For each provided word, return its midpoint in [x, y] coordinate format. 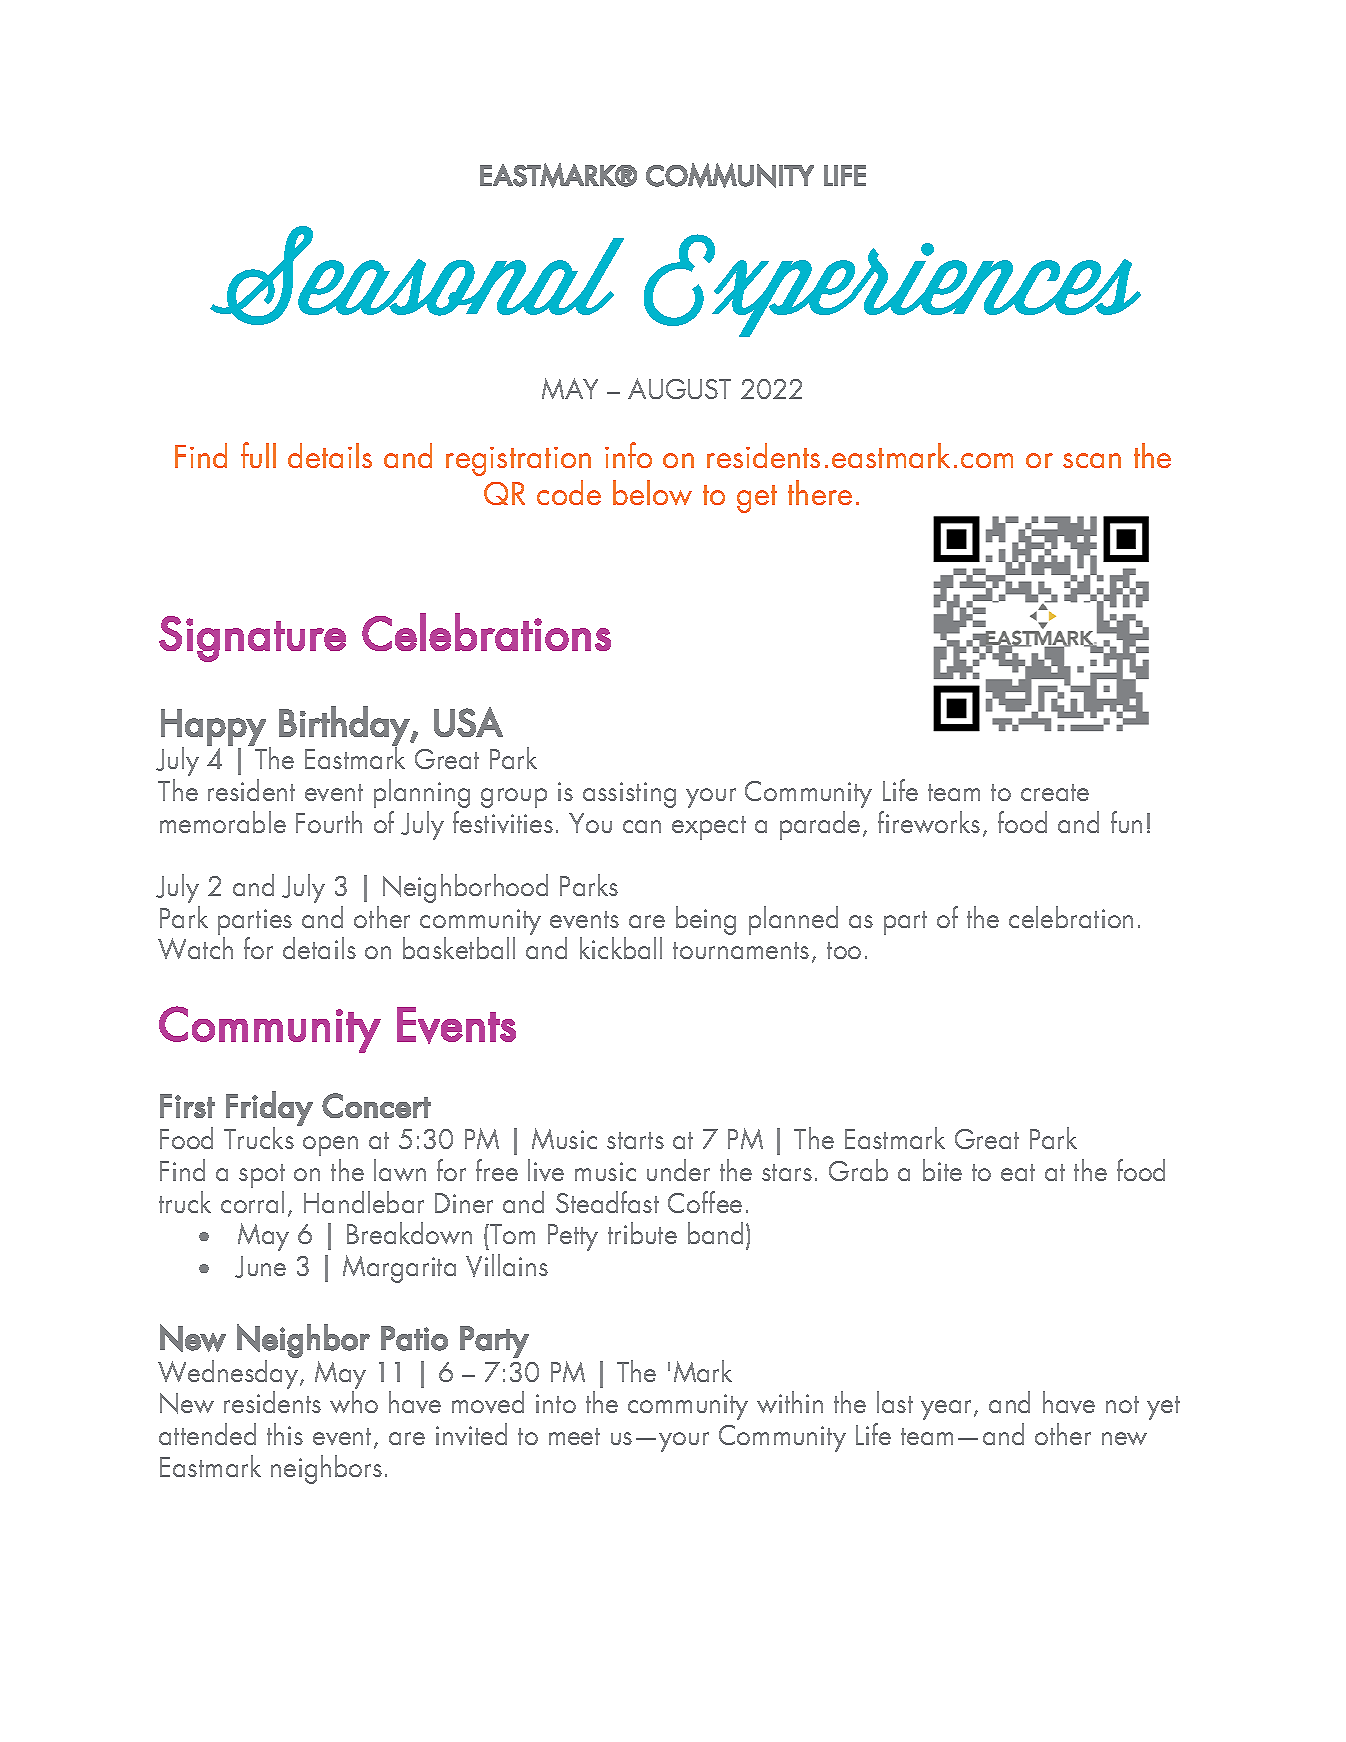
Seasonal [417, 275]
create [1055, 792]
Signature [252, 639]
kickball [621, 948]
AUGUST [679, 388]
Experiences [892, 285]
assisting [629, 795]
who [354, 1402]
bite [942, 1170]
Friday [269, 1108]
